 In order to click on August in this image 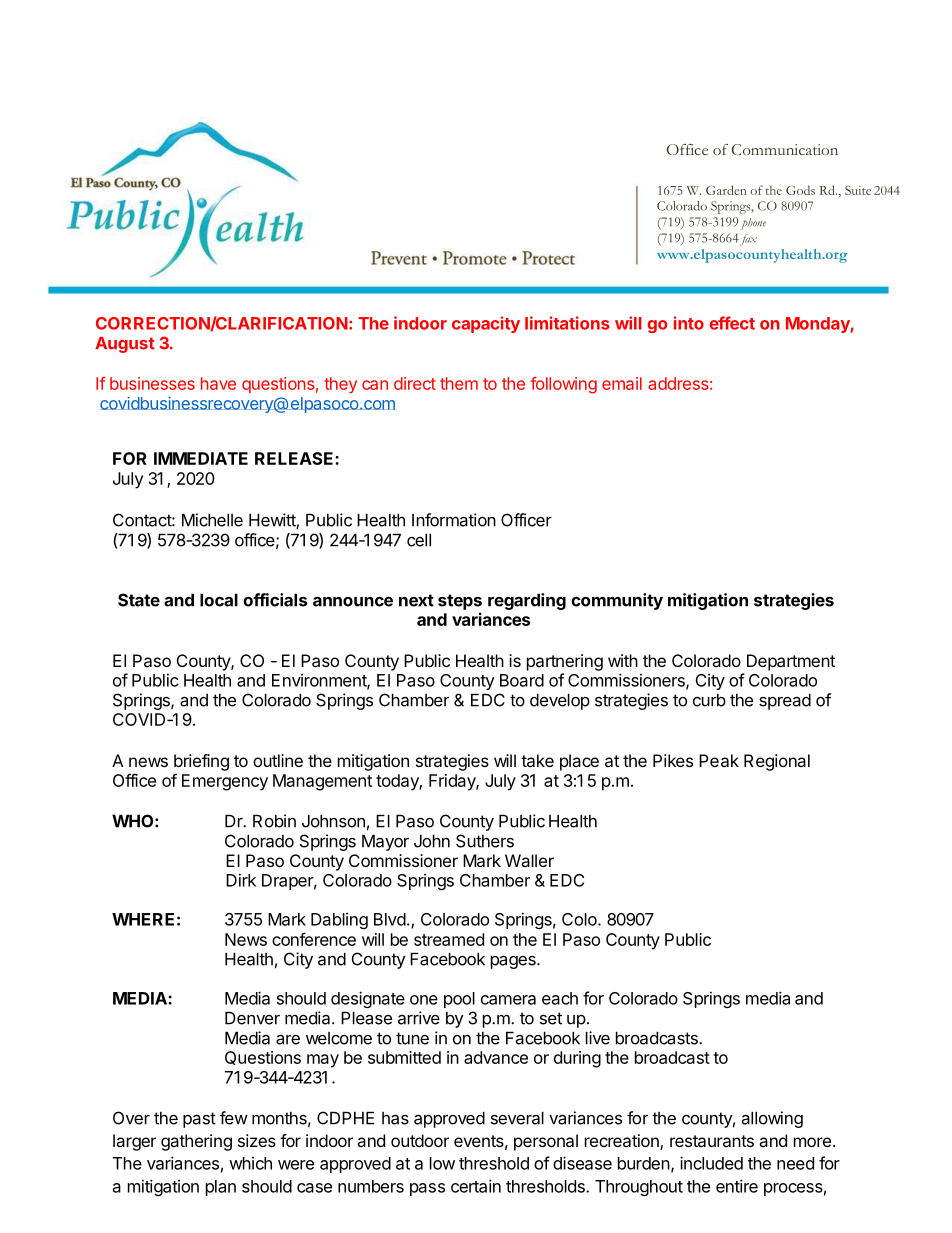, I will do `click(125, 345)`.
